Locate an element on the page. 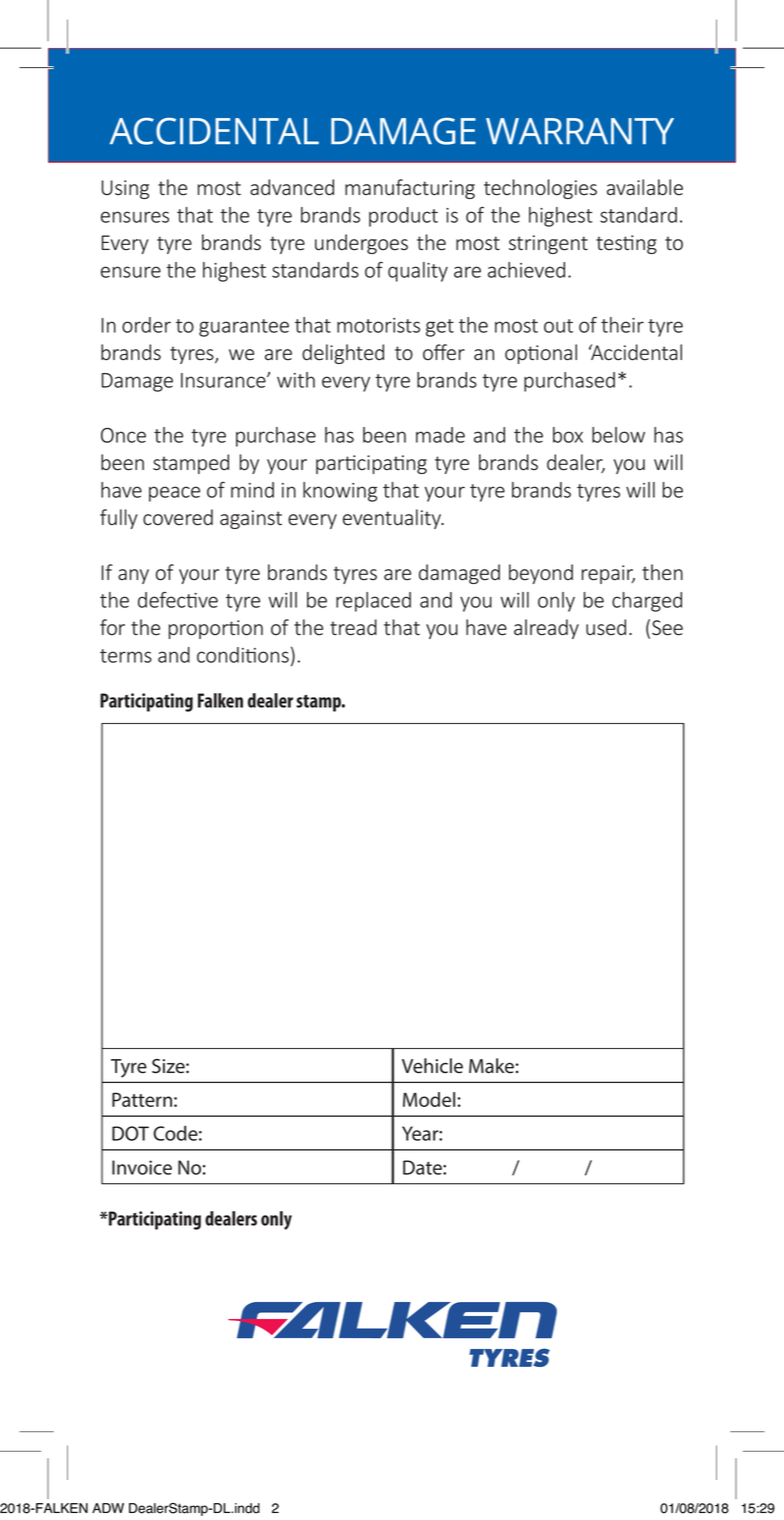 This image has width=784, height=1520. Model is located at coordinates (429, 1099).
